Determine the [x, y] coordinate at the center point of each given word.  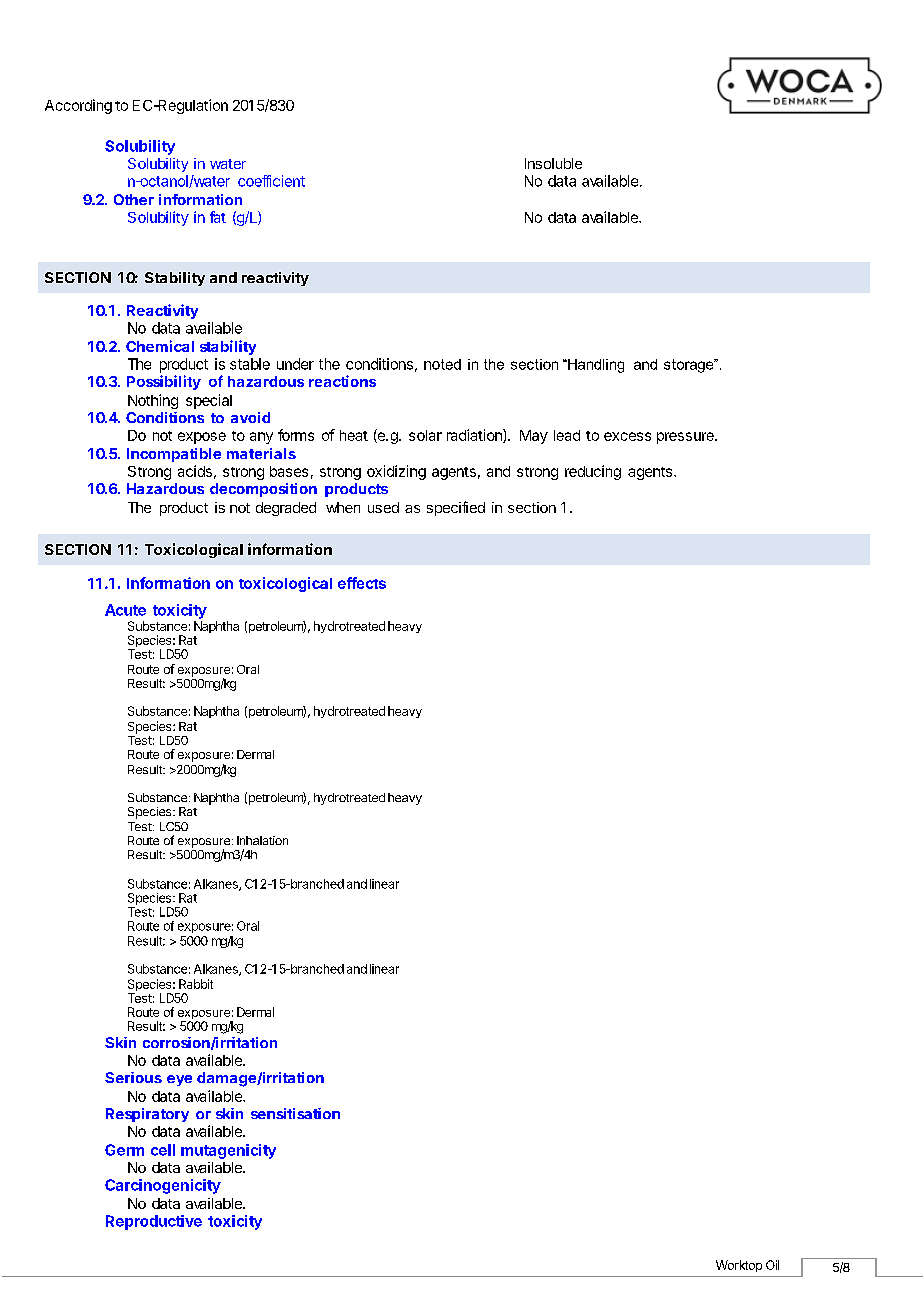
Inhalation [262, 840]
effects [362, 583]
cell [163, 1150]
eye [179, 1080]
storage [690, 366]
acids [195, 471]
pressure [686, 438]
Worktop [739, 1266]
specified [456, 508]
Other [134, 199]
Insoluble [553, 163]
